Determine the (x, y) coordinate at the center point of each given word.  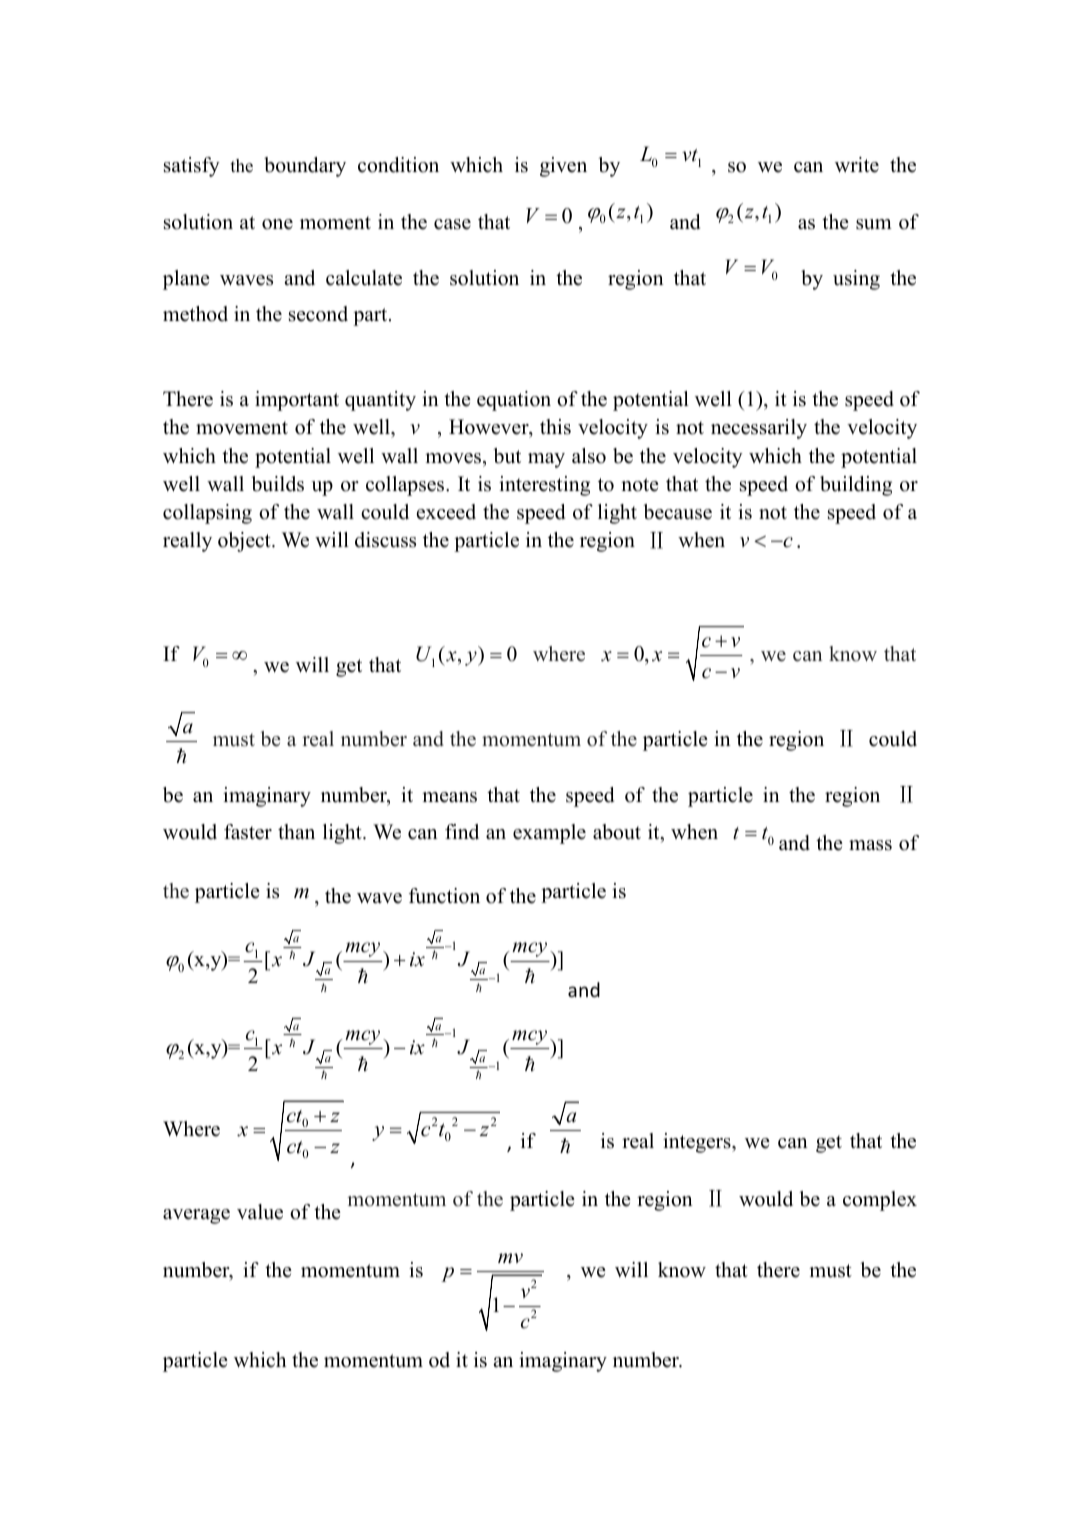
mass (870, 845)
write (857, 165)
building (856, 486)
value (260, 1212)
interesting (544, 486)
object (245, 542)
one (277, 224)
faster (248, 832)
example (549, 834)
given (563, 167)
